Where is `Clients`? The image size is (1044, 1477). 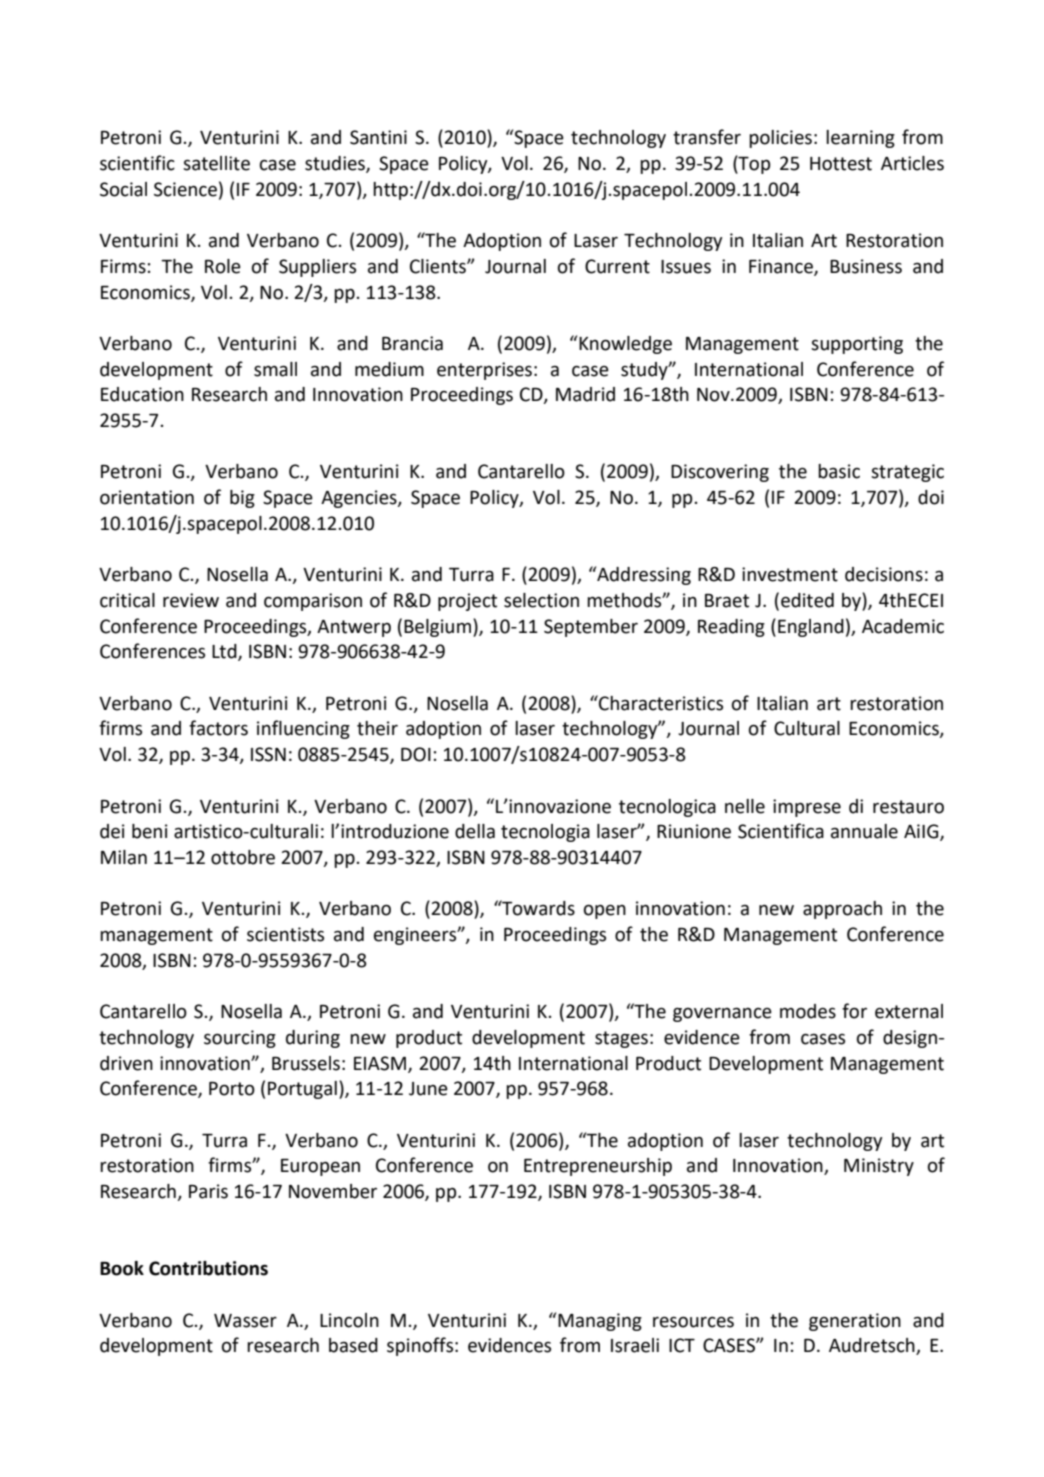
Clients is located at coordinates (439, 266).
